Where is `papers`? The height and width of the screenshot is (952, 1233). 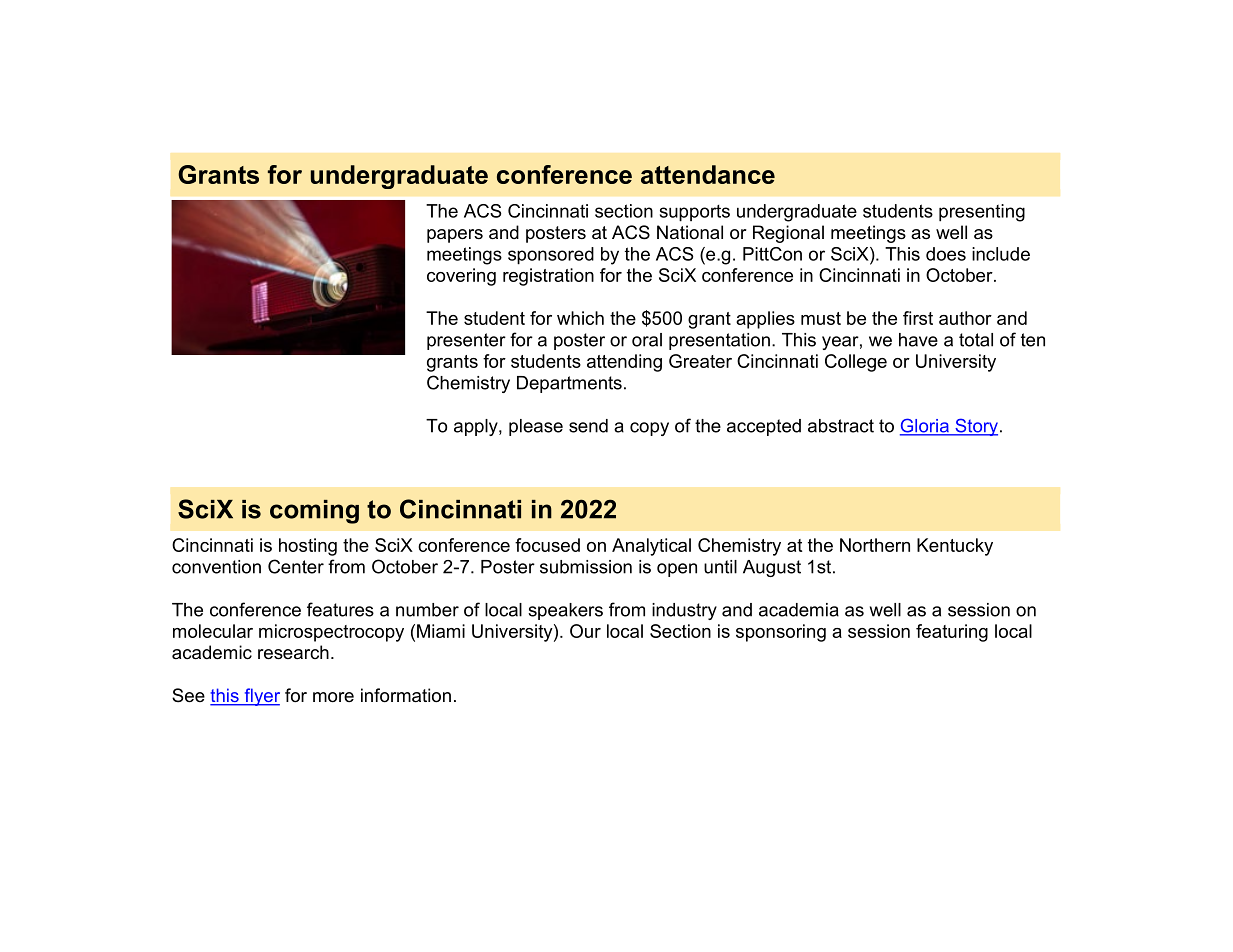
papers is located at coordinates (455, 236).
